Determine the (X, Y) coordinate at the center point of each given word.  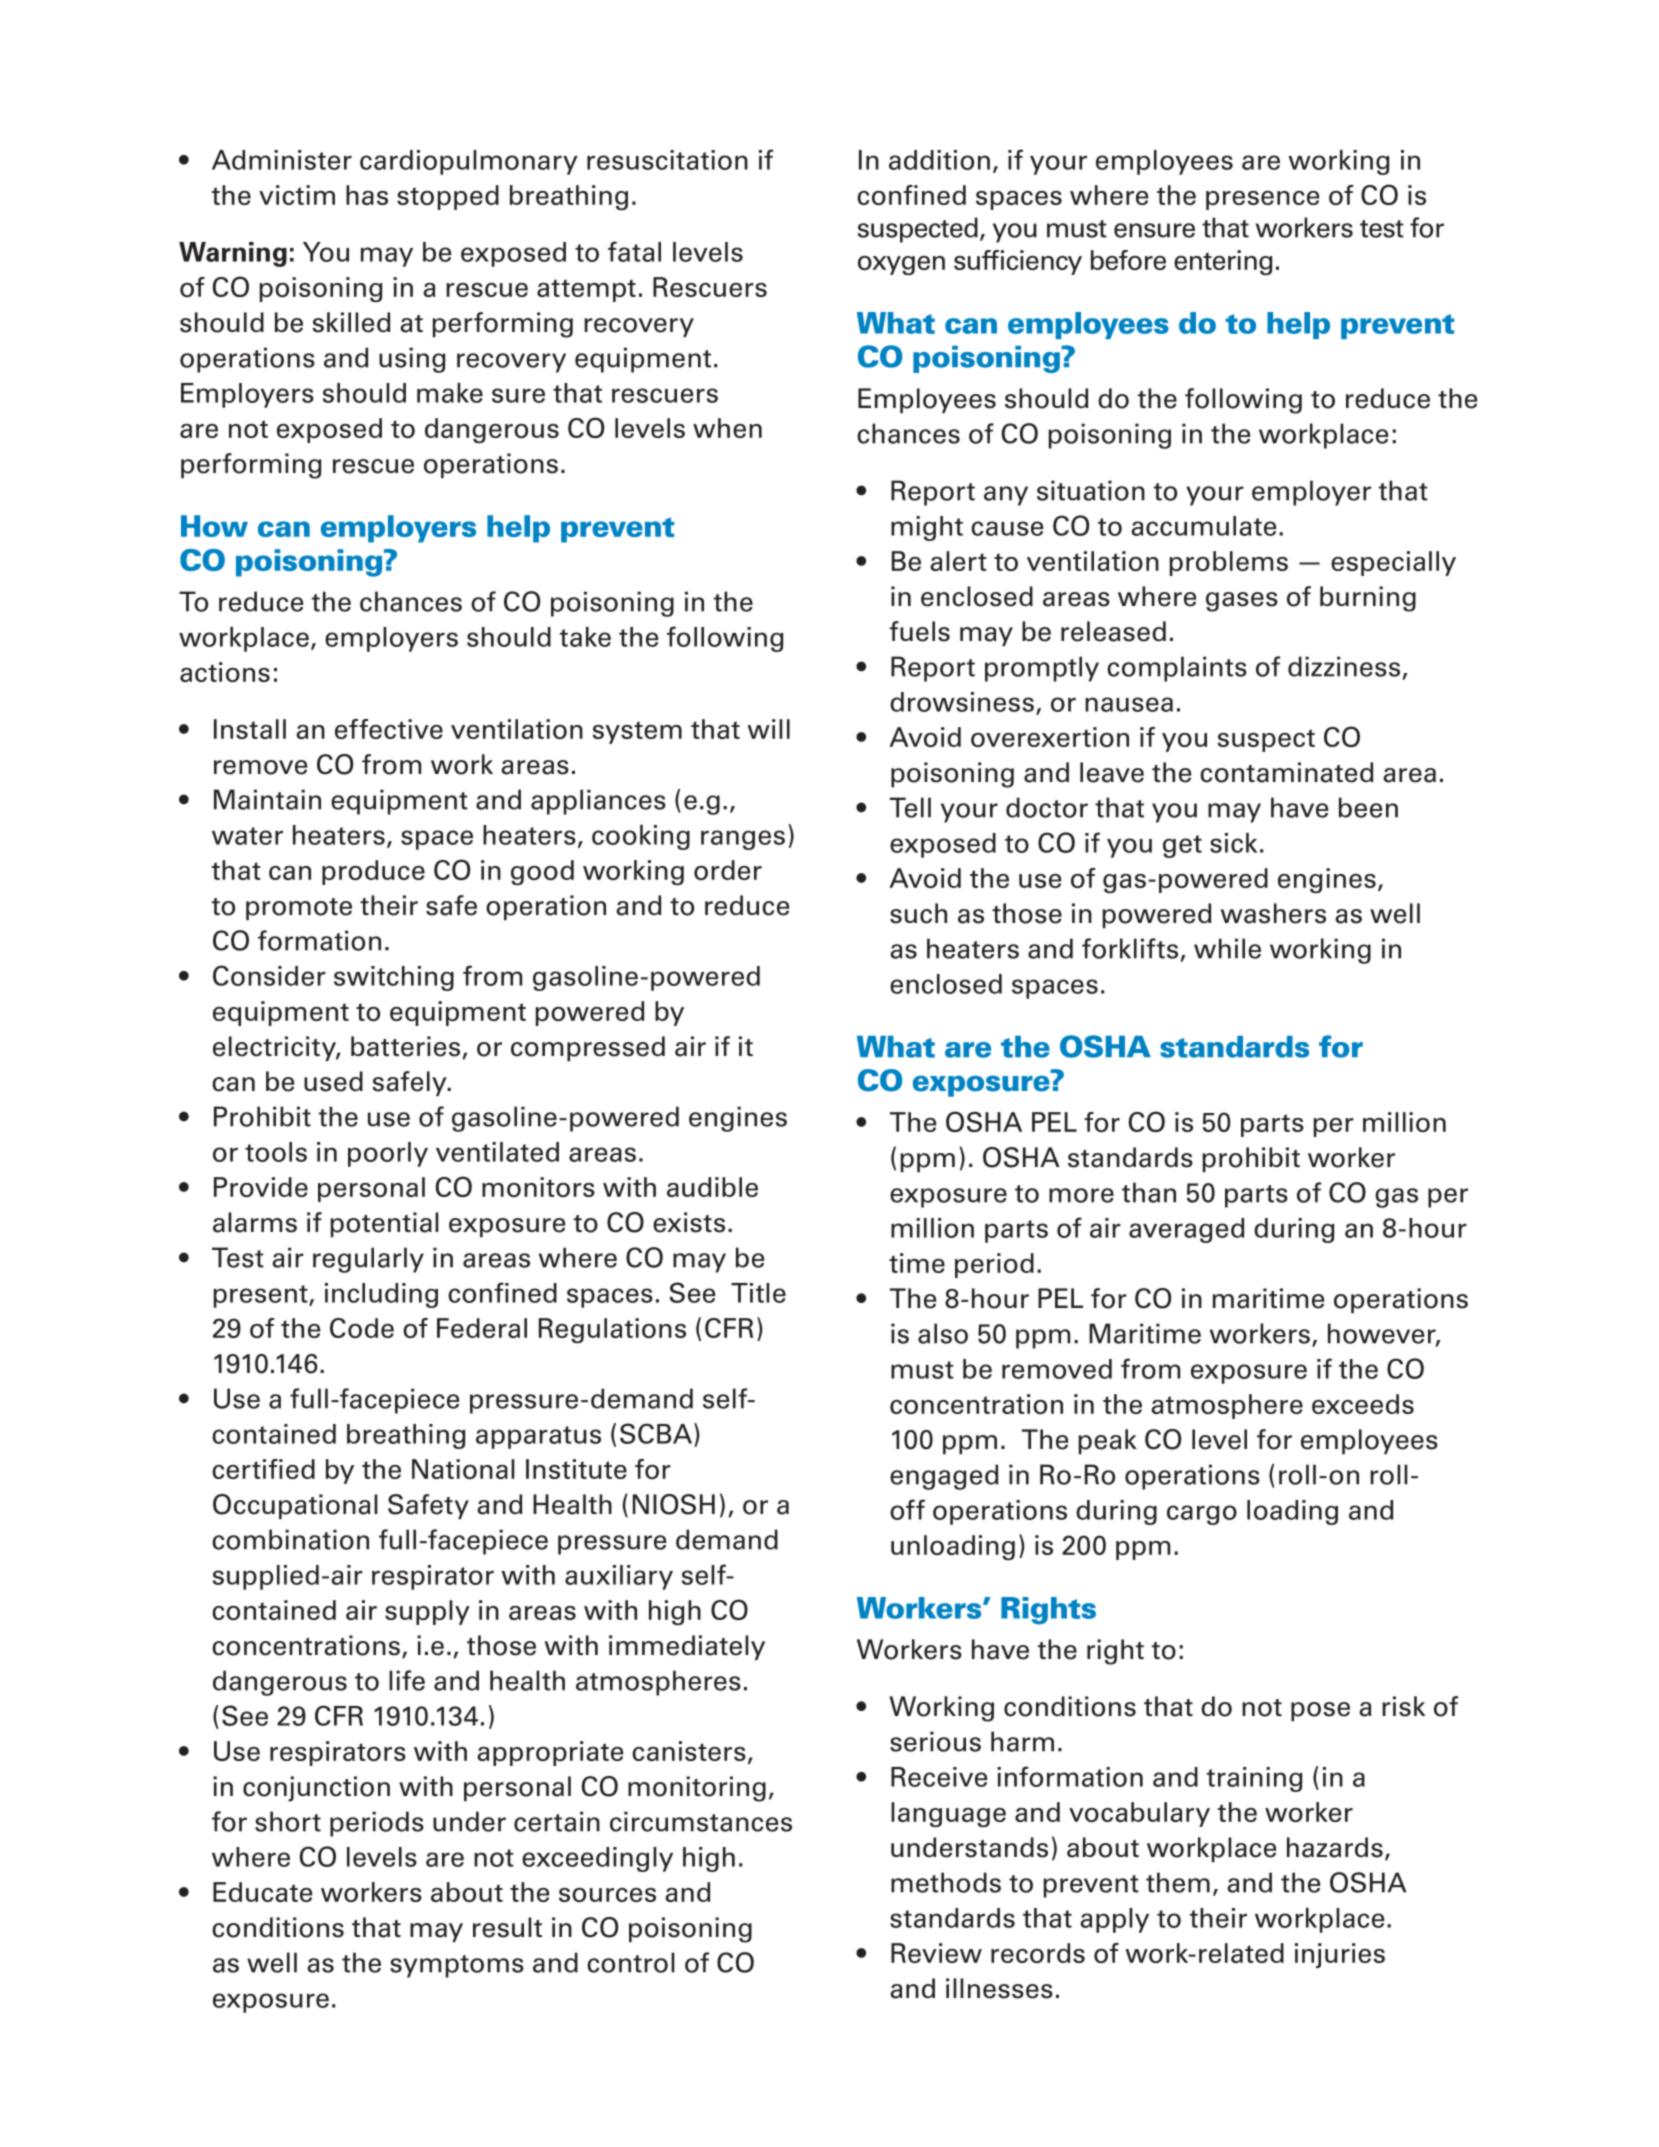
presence (1262, 200)
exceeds (1363, 1404)
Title (758, 1293)
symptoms (457, 1966)
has (367, 195)
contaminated (1286, 772)
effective (389, 729)
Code (362, 1328)
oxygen (901, 265)
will (768, 729)
